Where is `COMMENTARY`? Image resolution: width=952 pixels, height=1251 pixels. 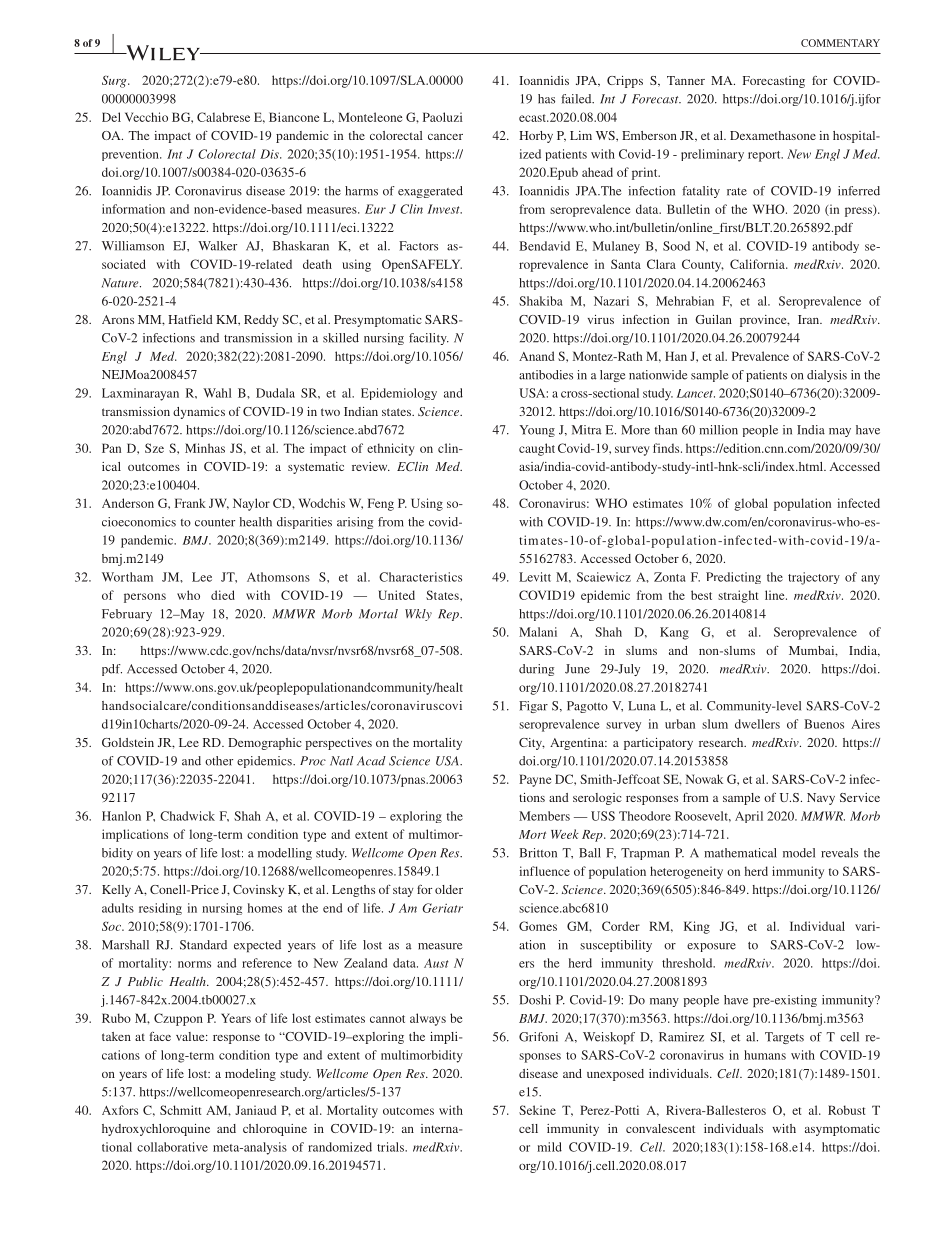 COMMENTARY is located at coordinates (840, 43).
